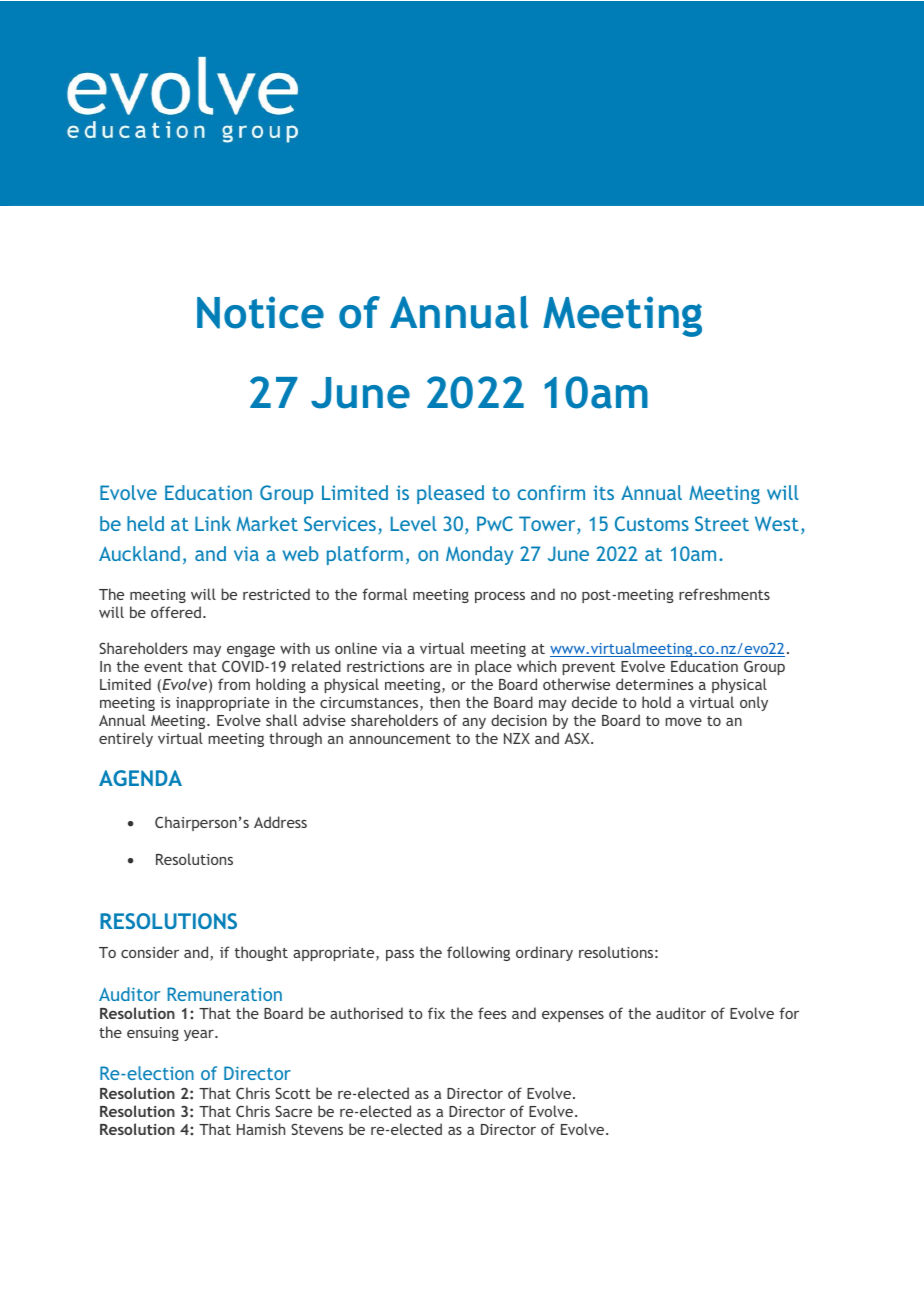 The image size is (924, 1308). What do you see at coordinates (603, 492) in the document?
I see `its` at bounding box center [603, 492].
